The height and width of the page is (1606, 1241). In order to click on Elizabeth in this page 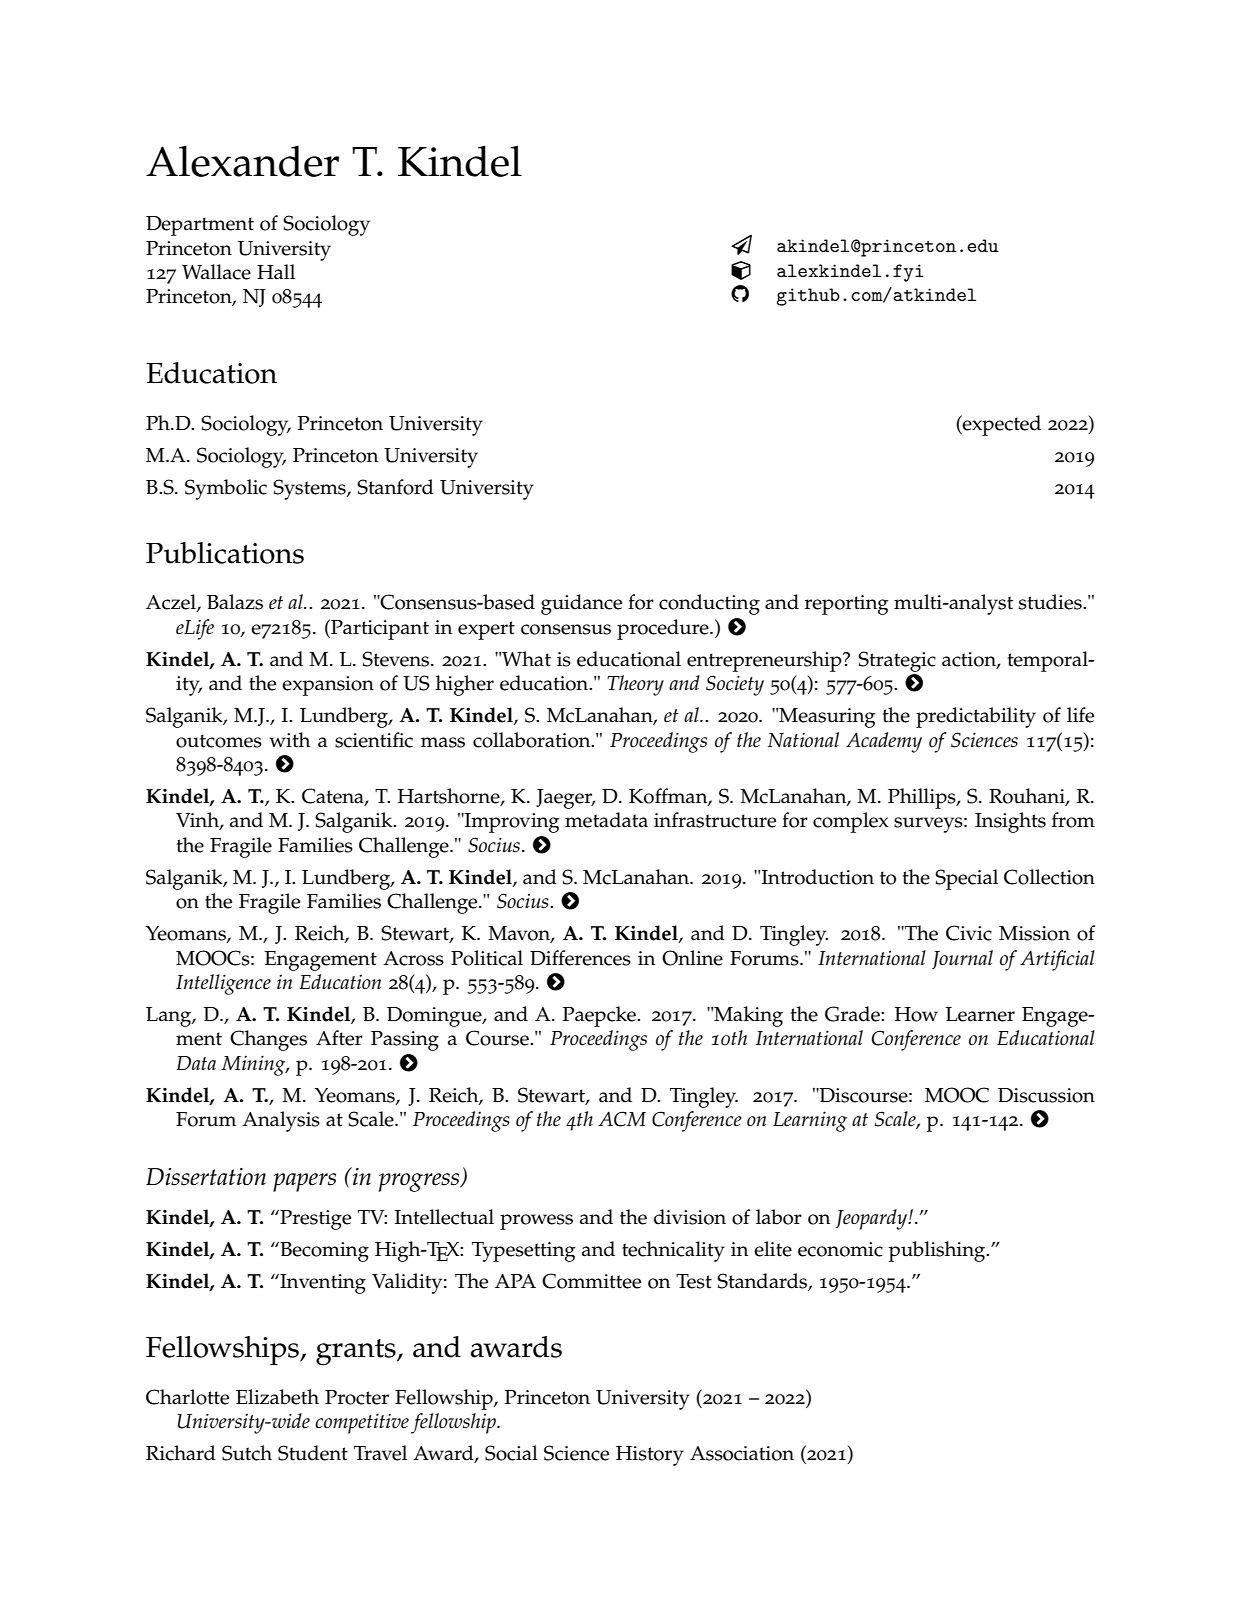, I will do `click(277, 1397)`.
